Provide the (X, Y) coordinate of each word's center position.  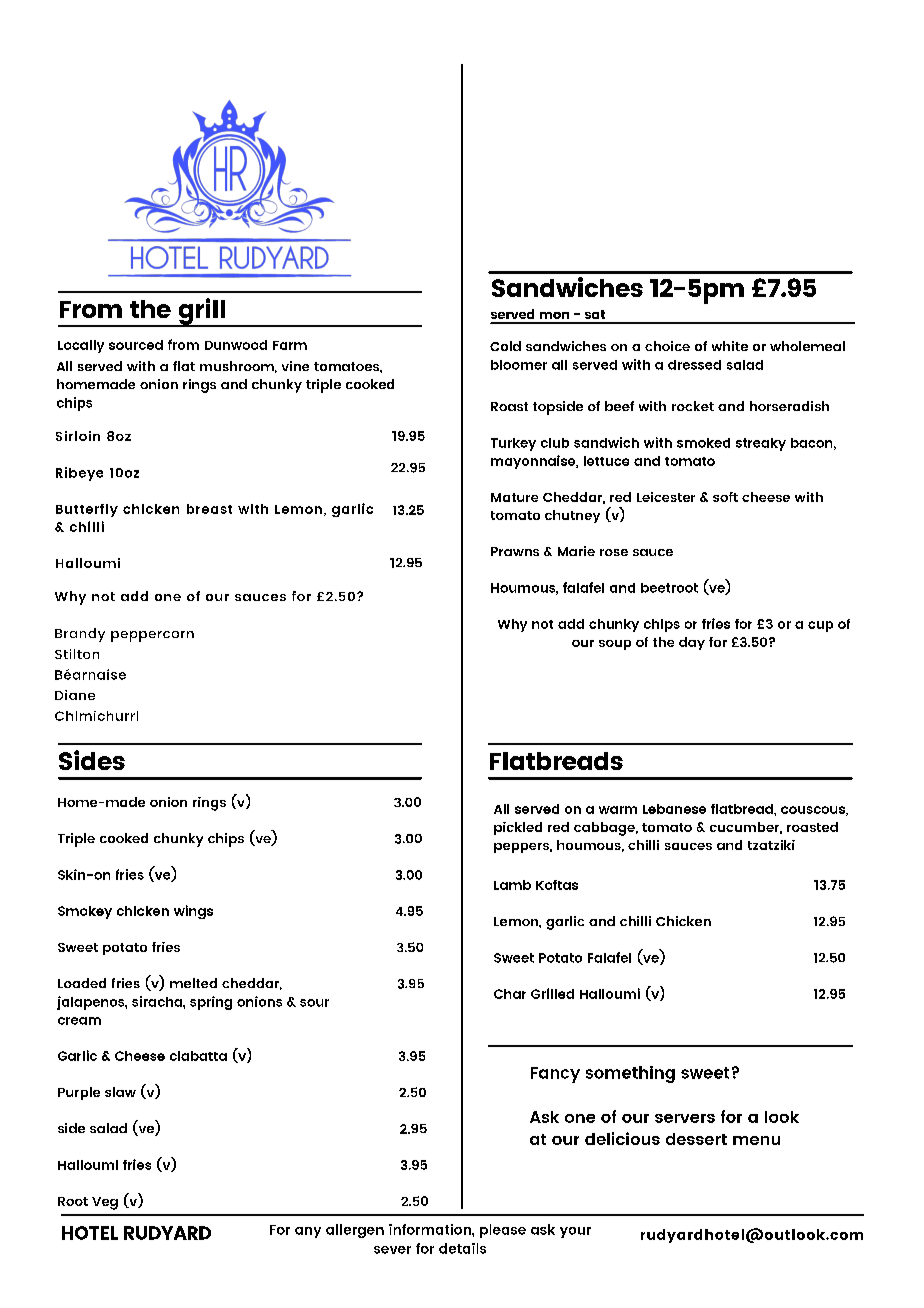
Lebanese (674, 809)
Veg (105, 1203)
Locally (81, 346)
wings (193, 912)
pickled (518, 828)
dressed (694, 365)
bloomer (519, 365)
